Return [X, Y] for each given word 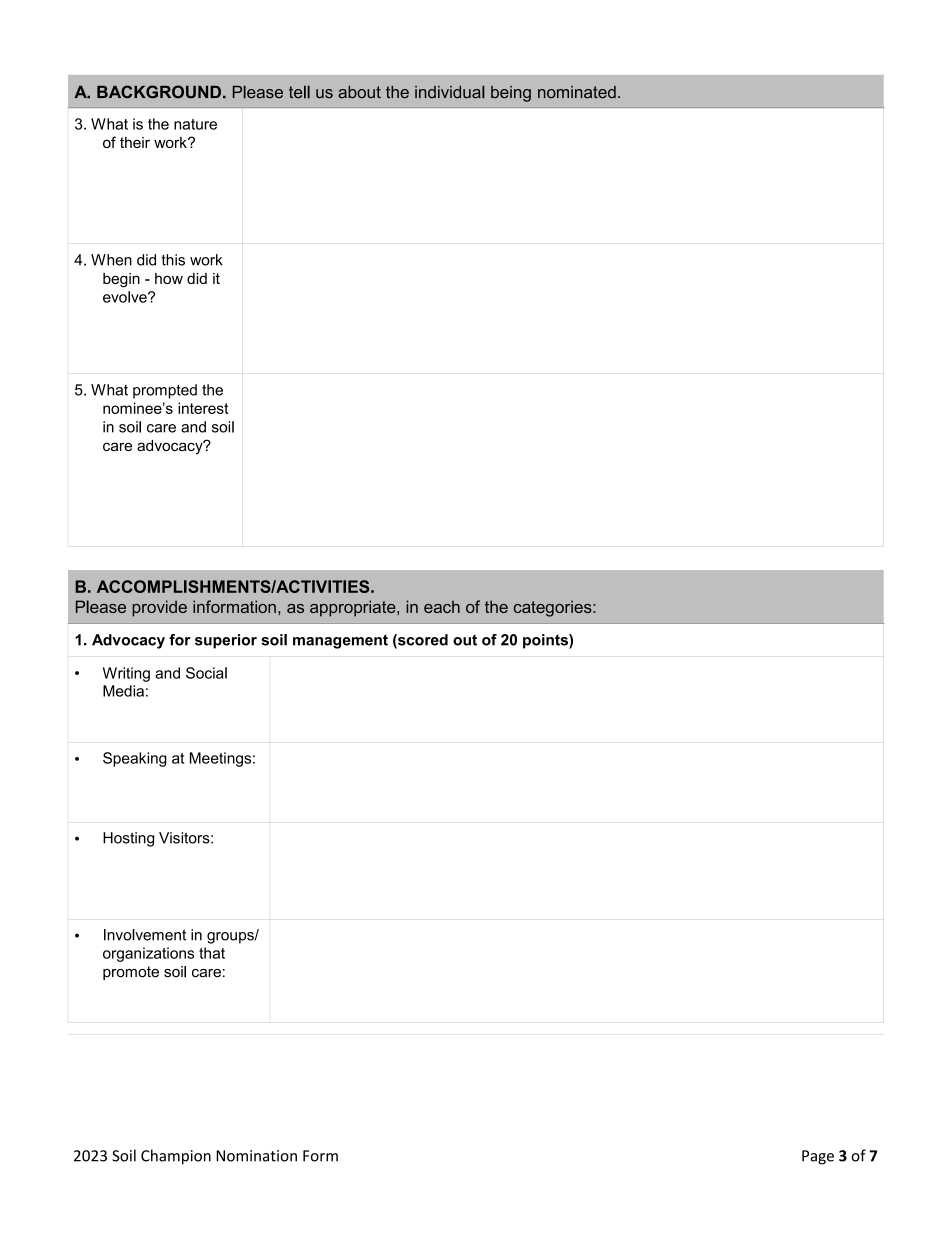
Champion [176, 1157]
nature [195, 124]
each [442, 606]
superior [226, 641]
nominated [577, 92]
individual [449, 92]
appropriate [354, 608]
